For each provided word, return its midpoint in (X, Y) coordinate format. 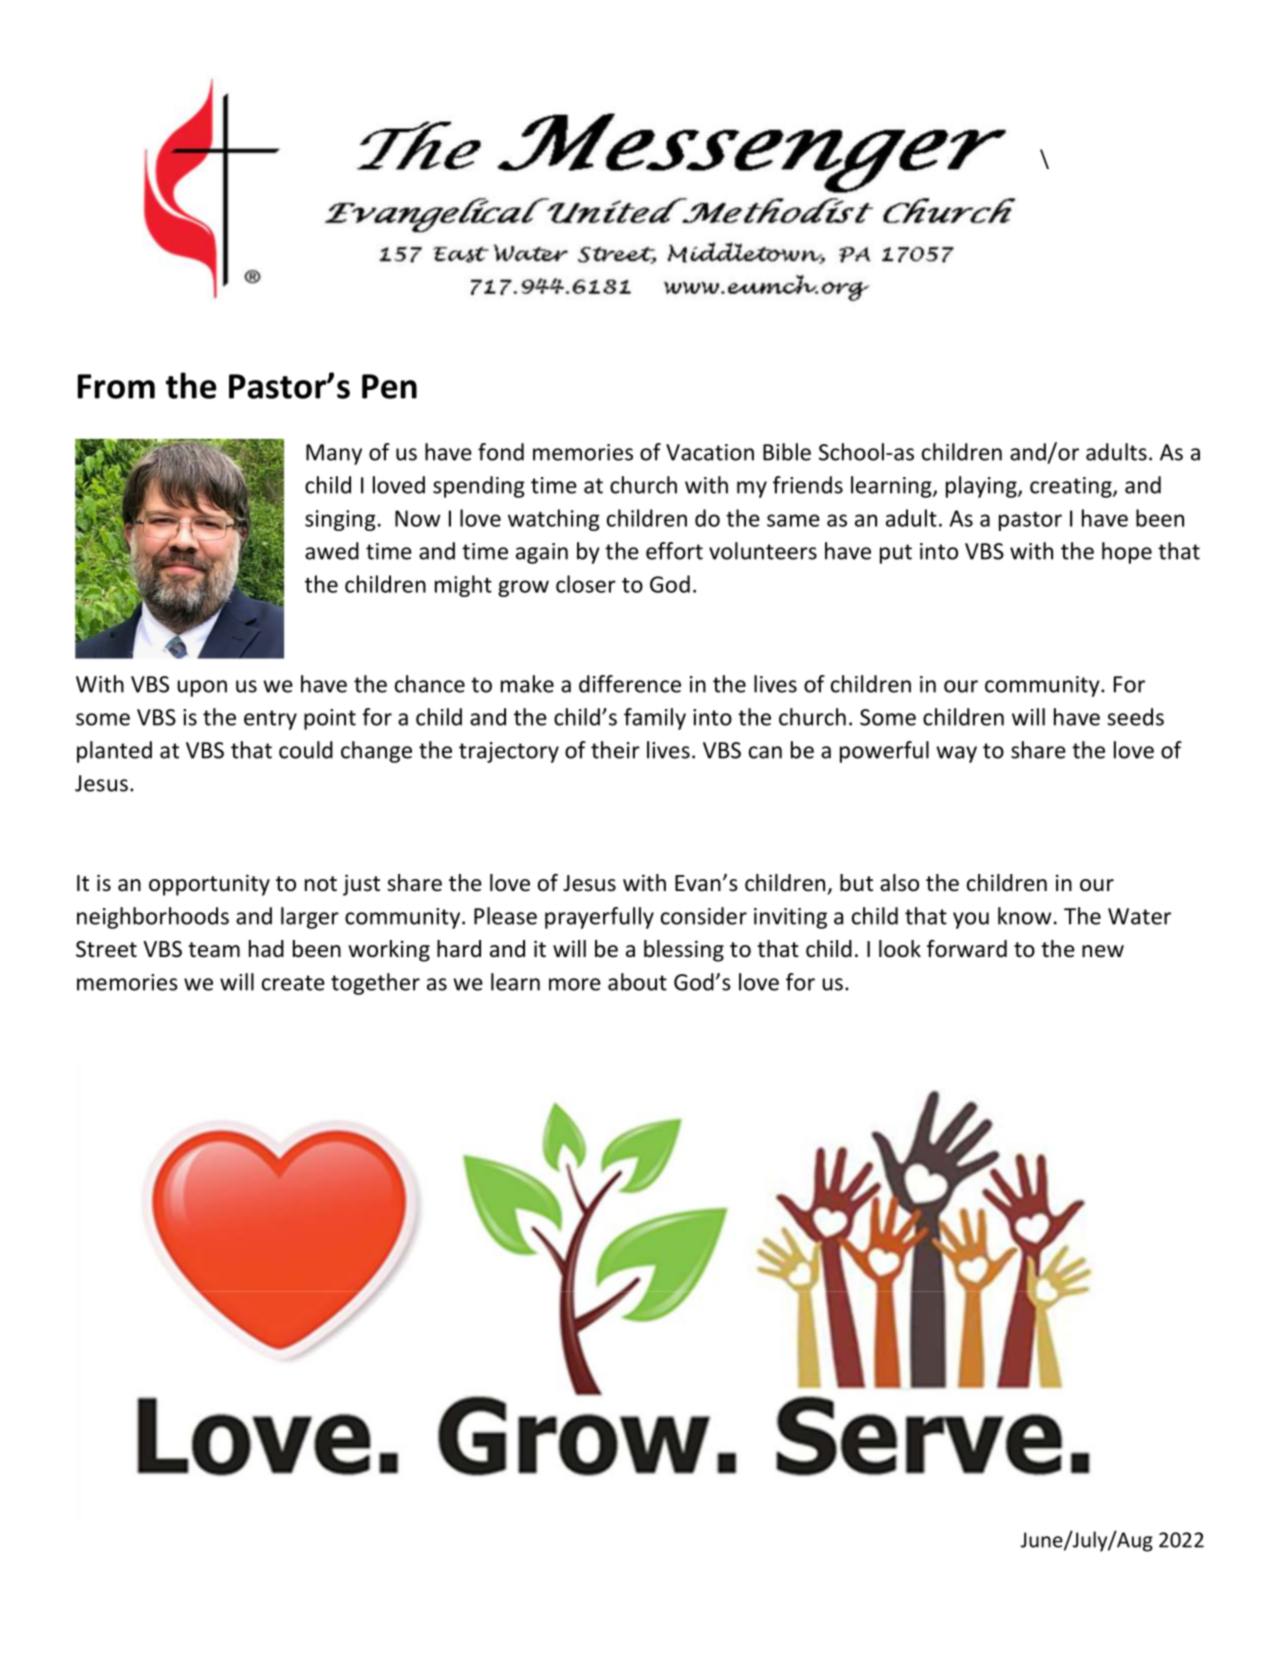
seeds (1135, 717)
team (214, 950)
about (637, 982)
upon (202, 688)
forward (967, 949)
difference (630, 684)
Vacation (710, 452)
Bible (787, 452)
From (116, 386)
